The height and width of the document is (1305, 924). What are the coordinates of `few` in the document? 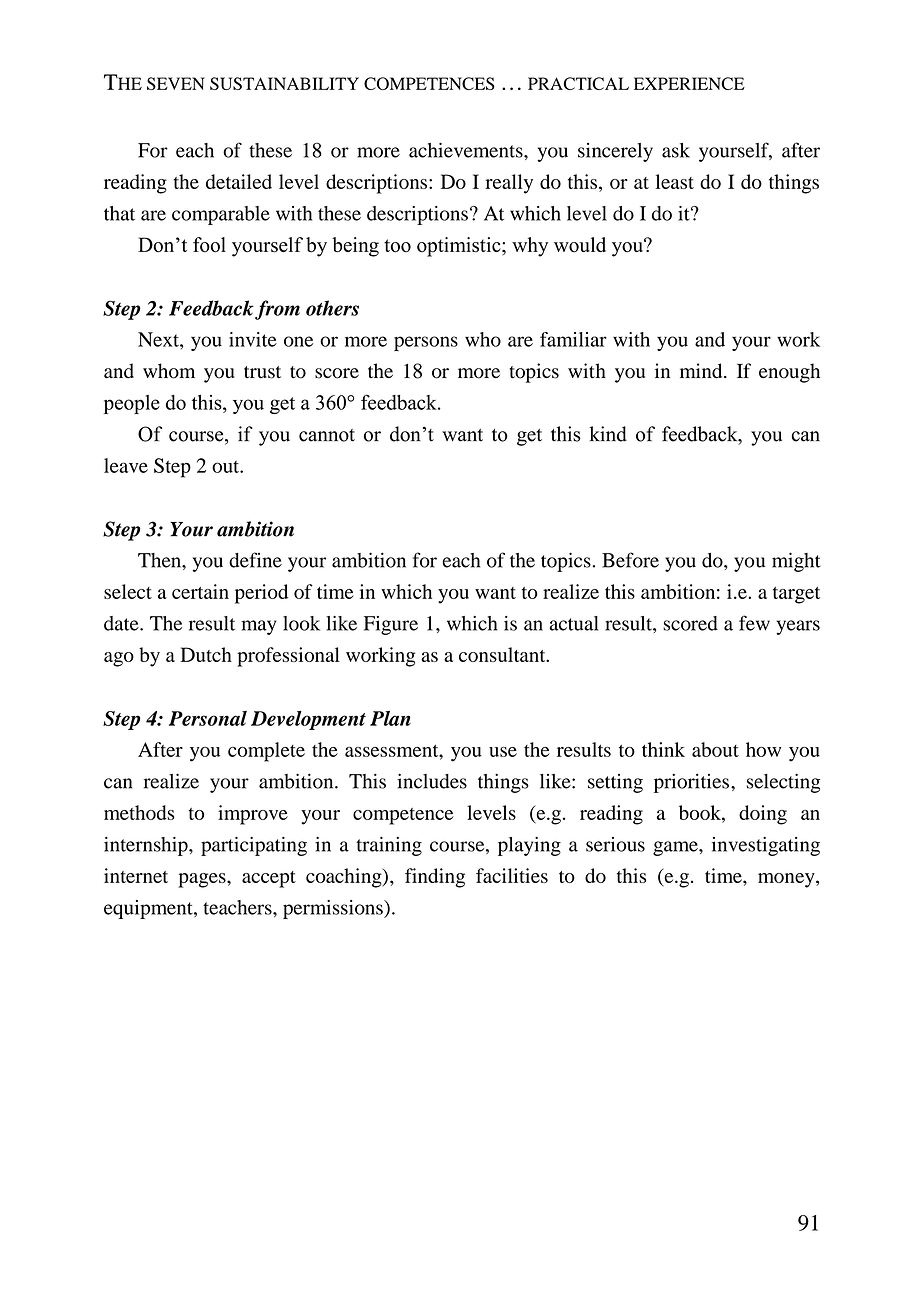 It's located at (754, 623).
